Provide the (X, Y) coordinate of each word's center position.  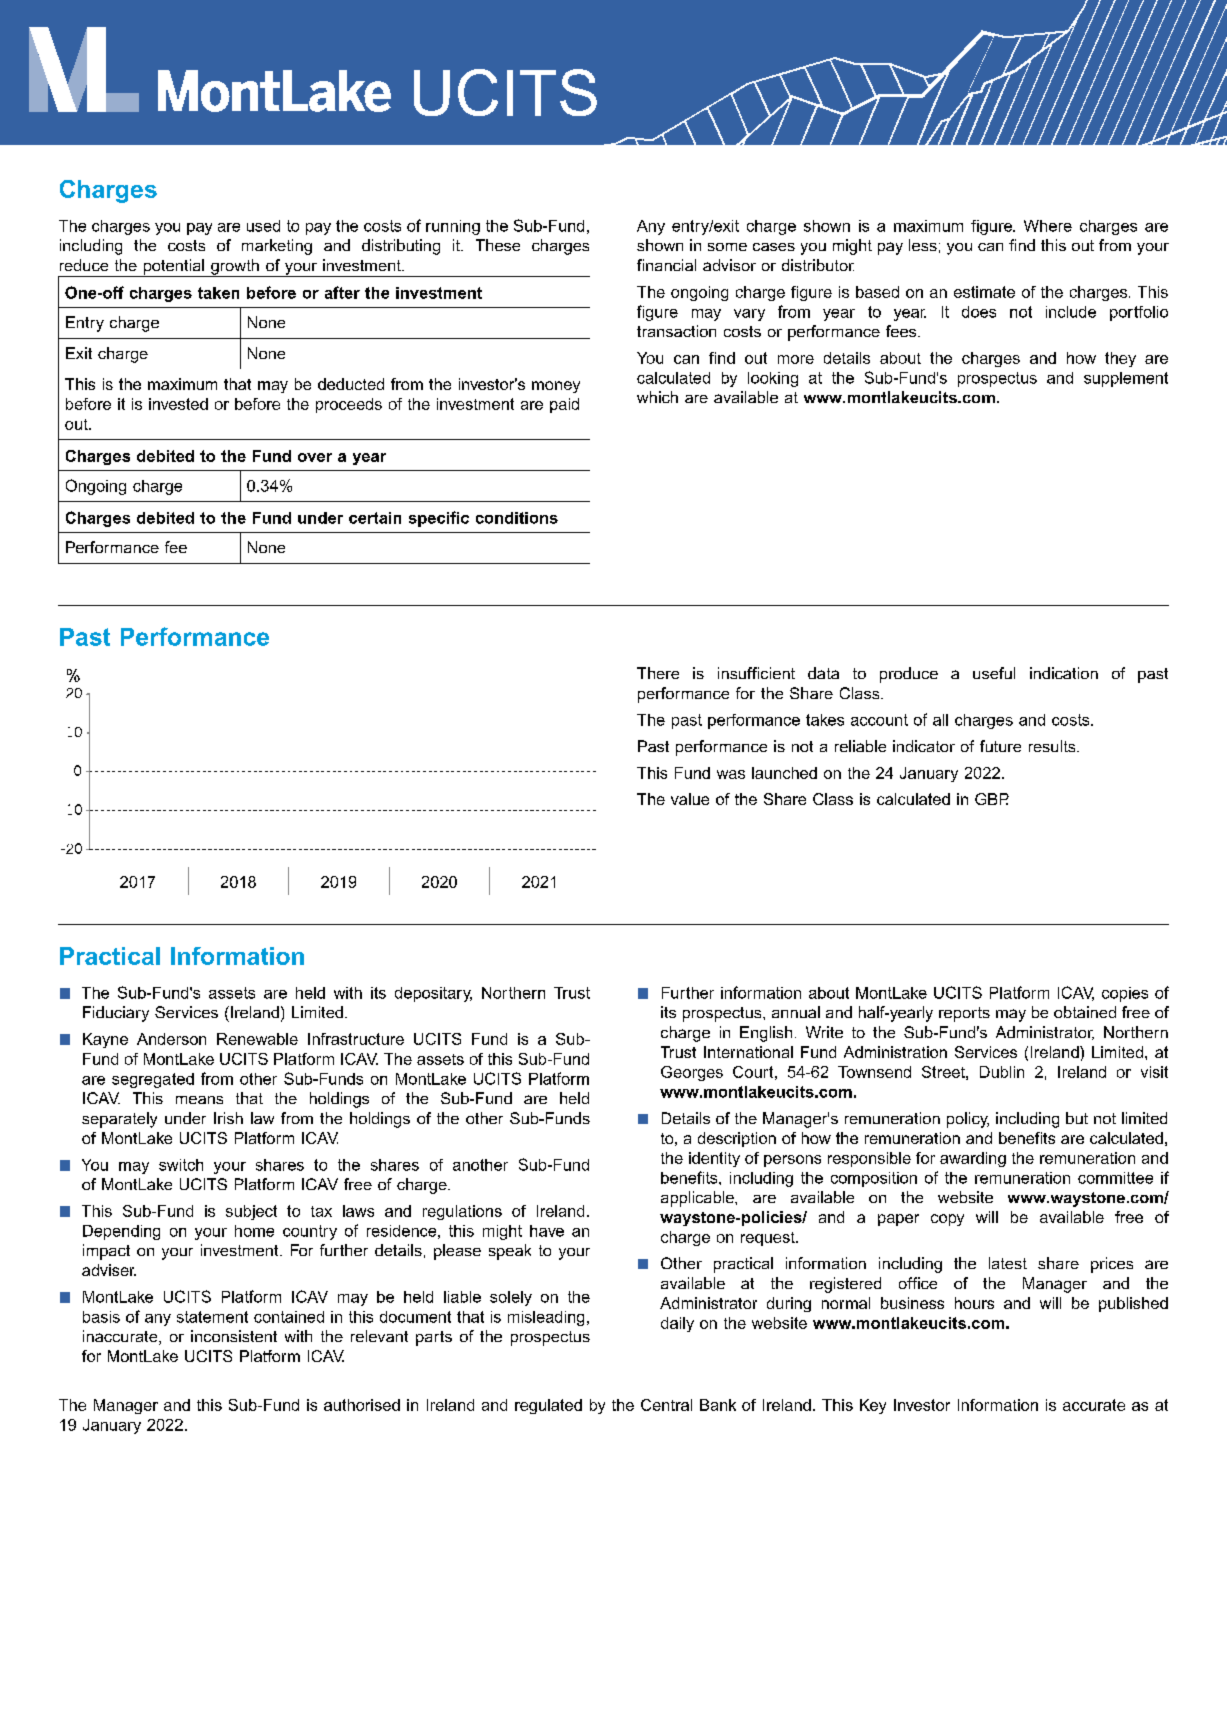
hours (974, 1303)
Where (1048, 226)
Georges (692, 1073)
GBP (992, 799)
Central (666, 1405)
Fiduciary (116, 1014)
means (199, 1100)
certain (375, 518)
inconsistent (234, 1336)
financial (666, 265)
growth (235, 268)
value (690, 799)
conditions (517, 518)
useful (994, 673)
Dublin (1002, 1072)
